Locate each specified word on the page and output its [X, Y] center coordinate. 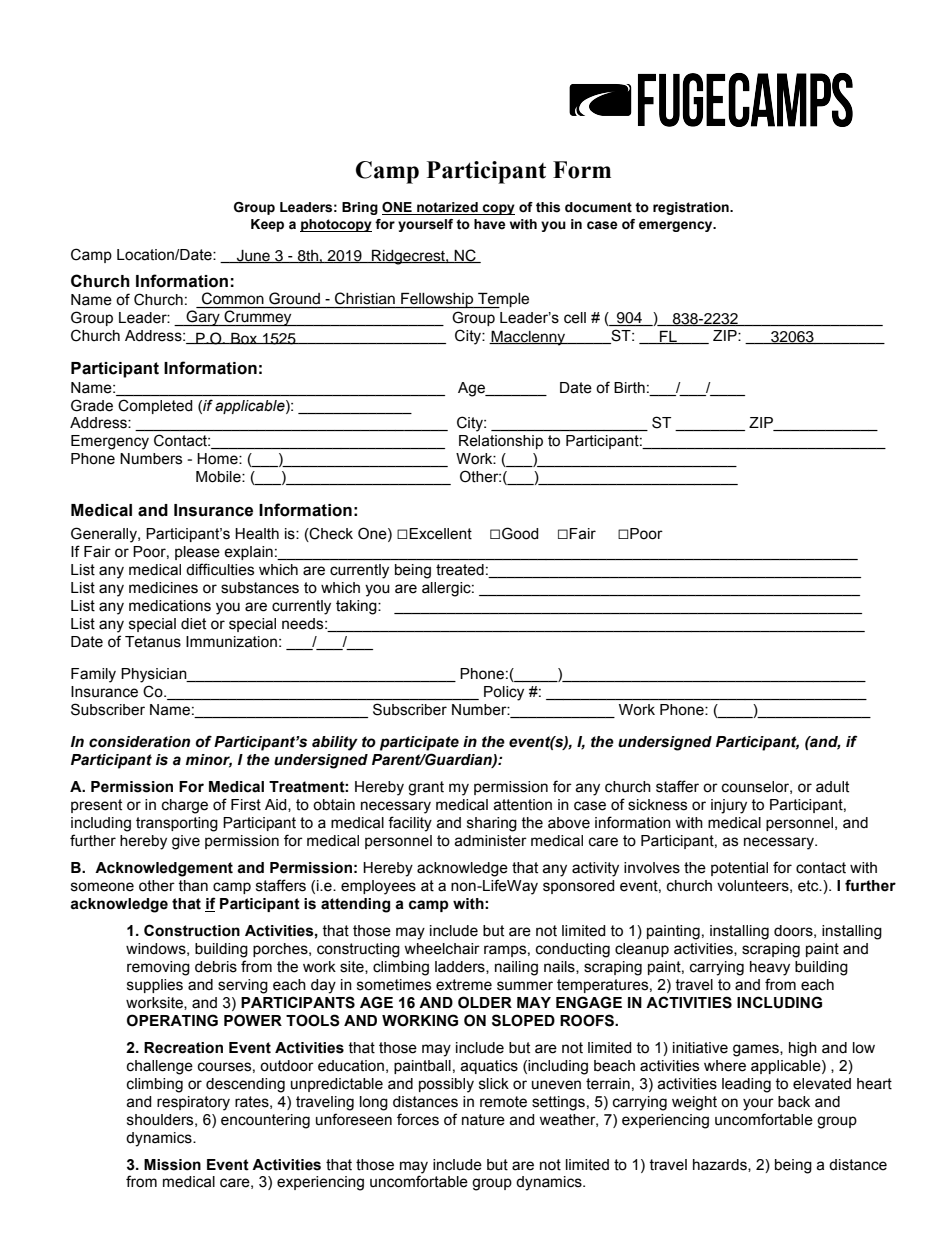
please [197, 553]
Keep [267, 225]
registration [692, 208]
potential [739, 869]
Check [330, 533]
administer [490, 841]
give [186, 842]
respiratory [193, 1103]
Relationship [501, 442]
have [490, 224]
